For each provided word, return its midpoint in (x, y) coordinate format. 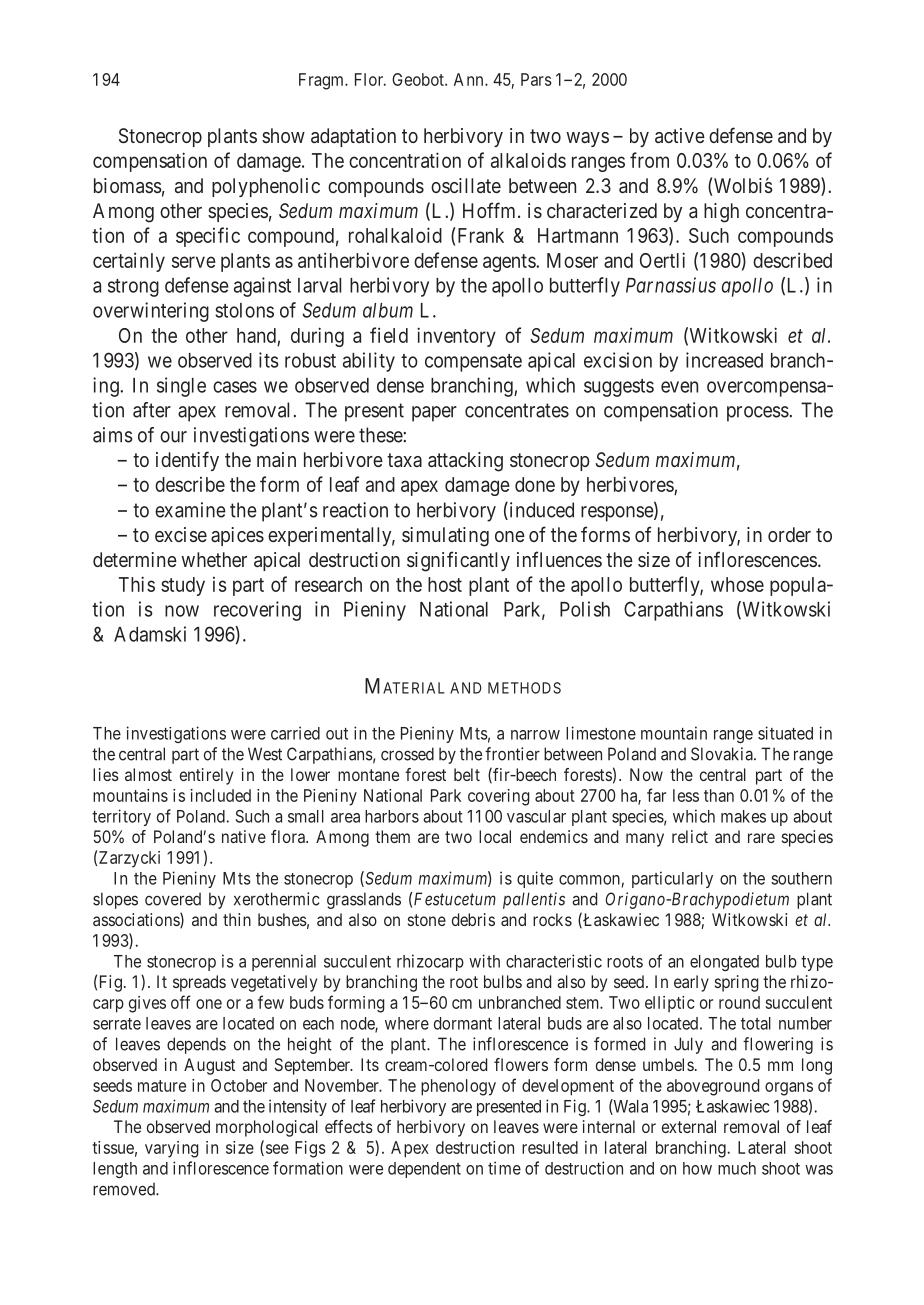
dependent (424, 1170)
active (680, 135)
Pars (536, 79)
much (737, 1168)
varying (171, 1149)
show (283, 135)
